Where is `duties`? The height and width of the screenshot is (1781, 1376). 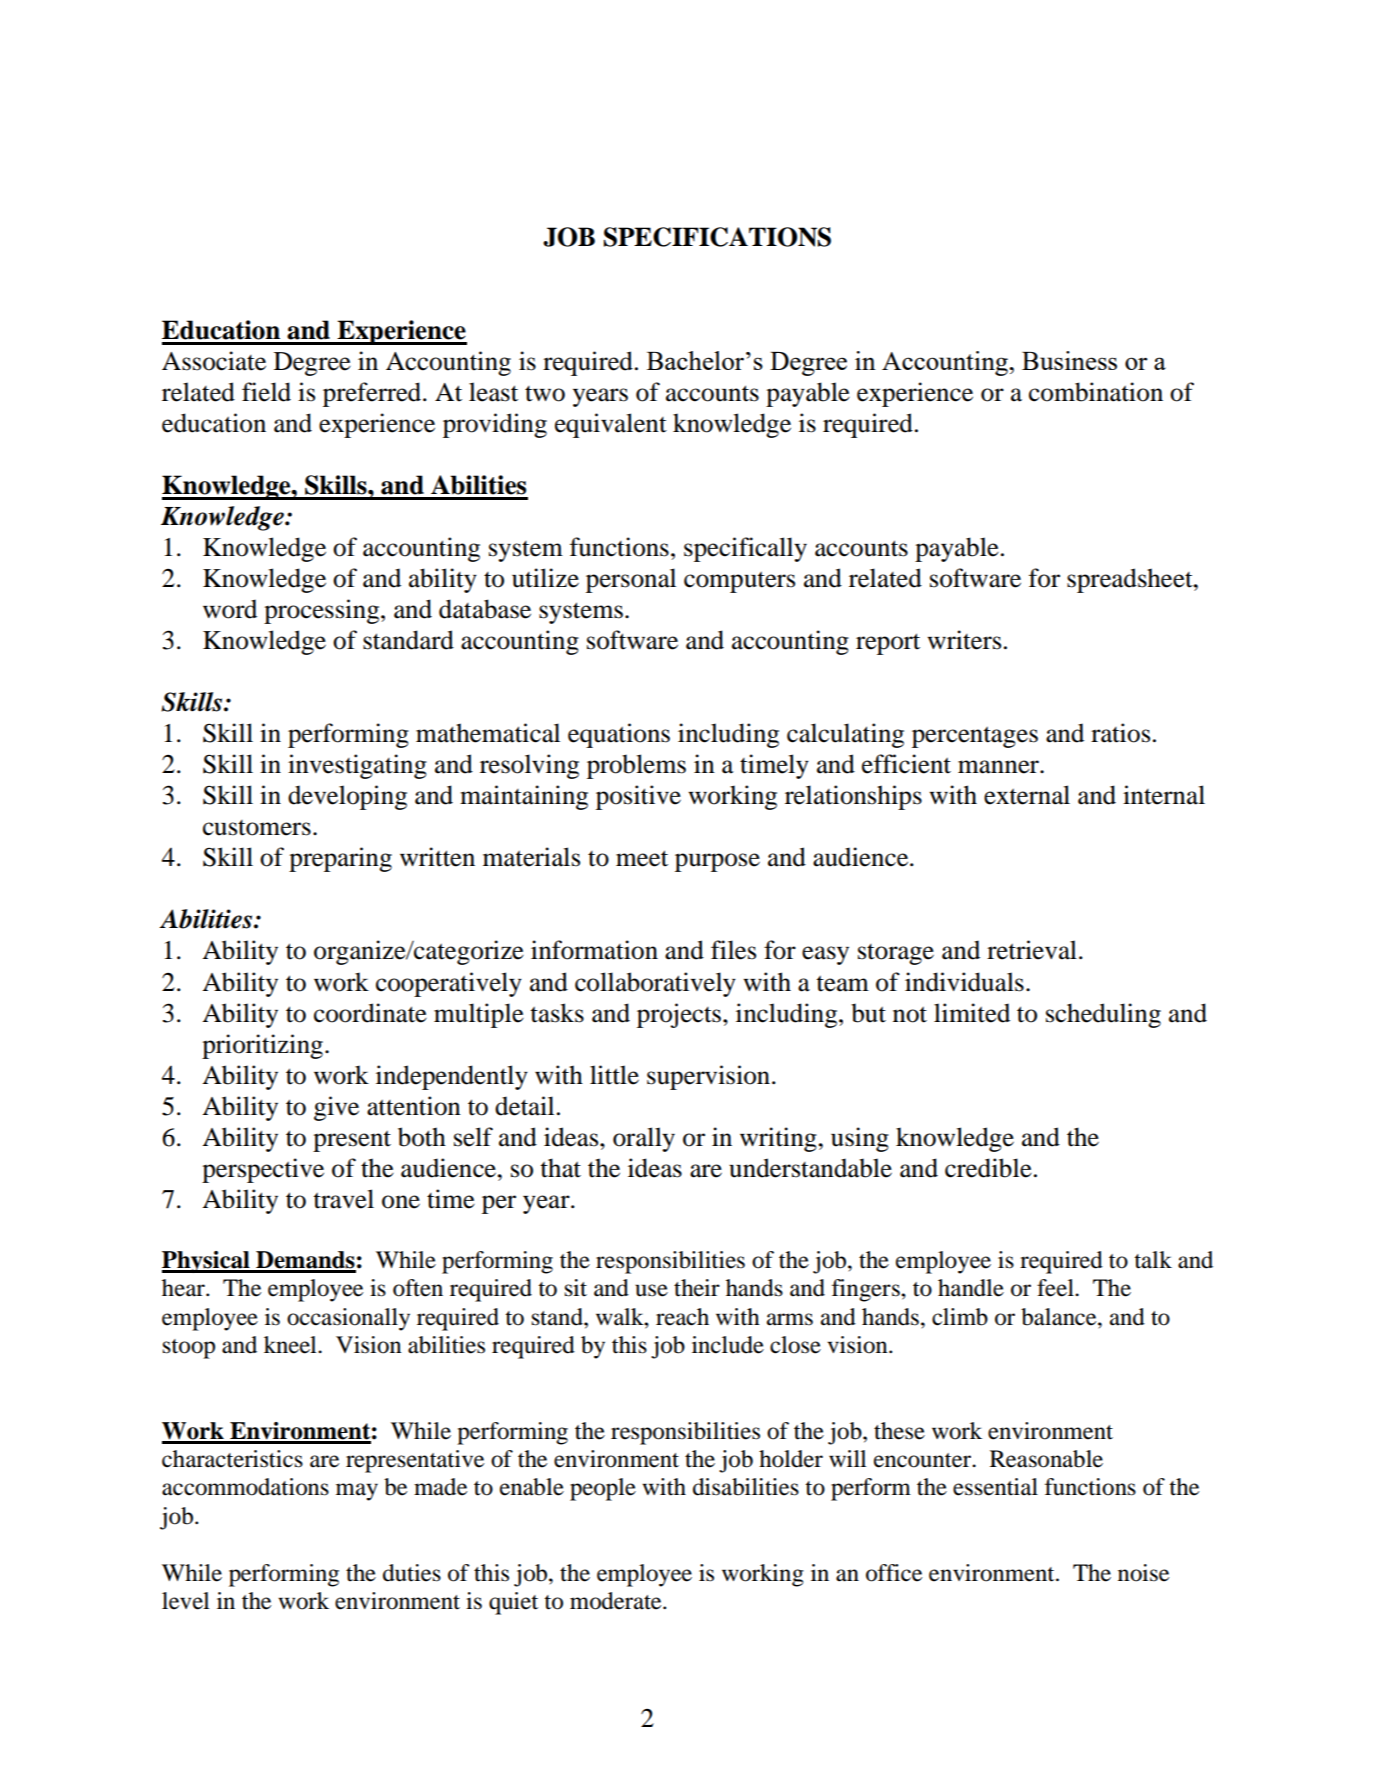 duties is located at coordinates (412, 1573).
